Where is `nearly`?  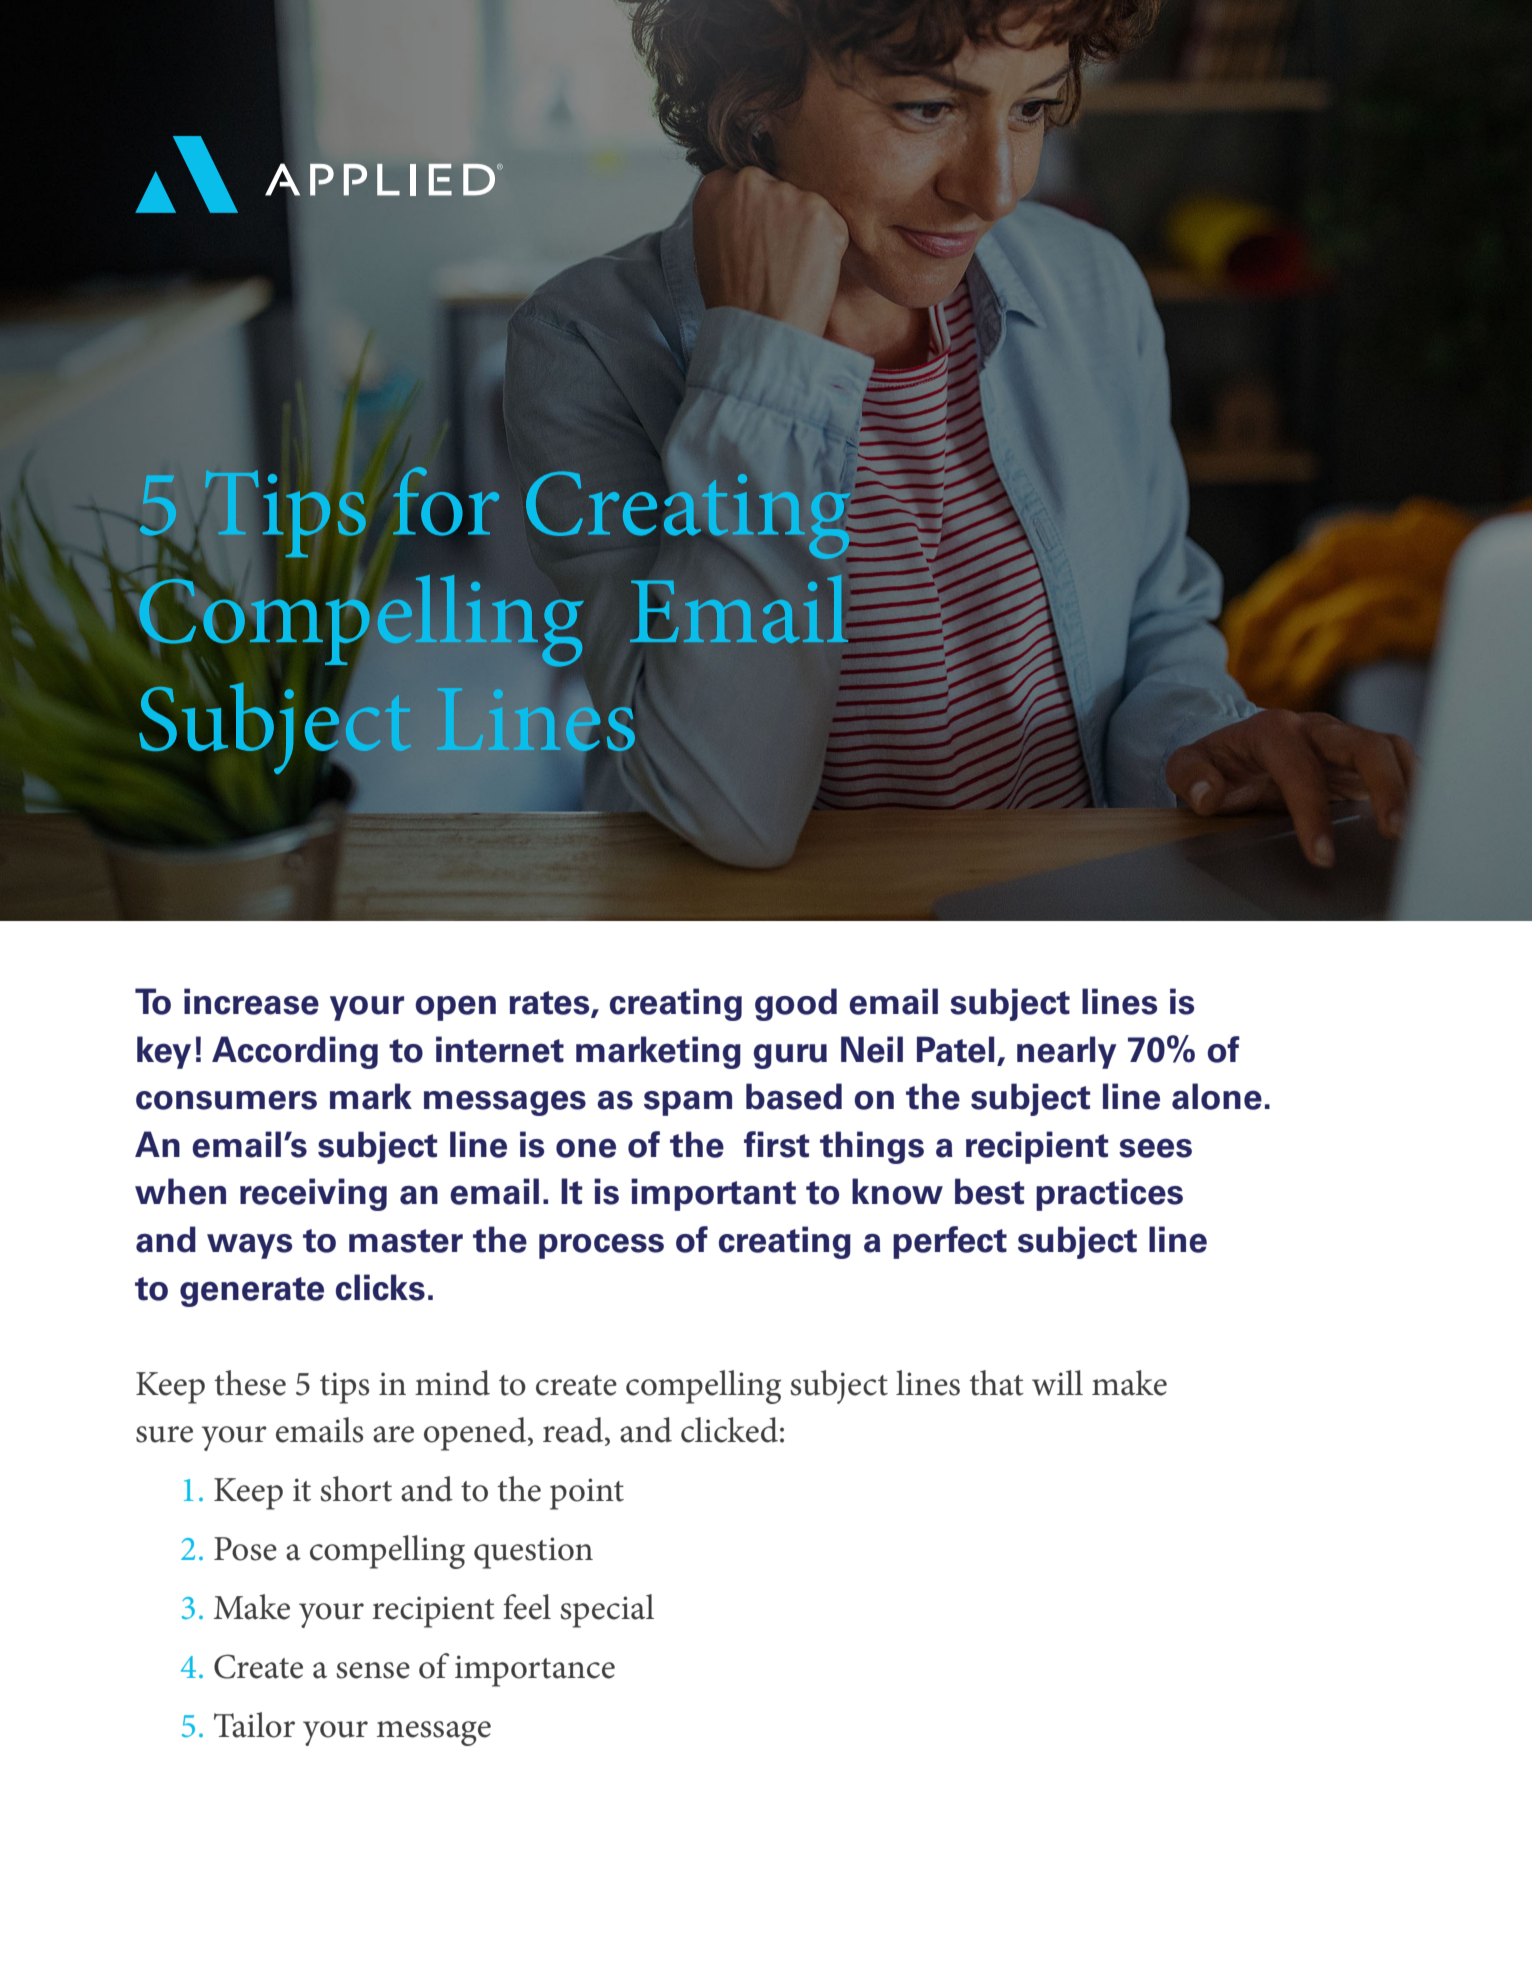
nearly is located at coordinates (1067, 1052).
